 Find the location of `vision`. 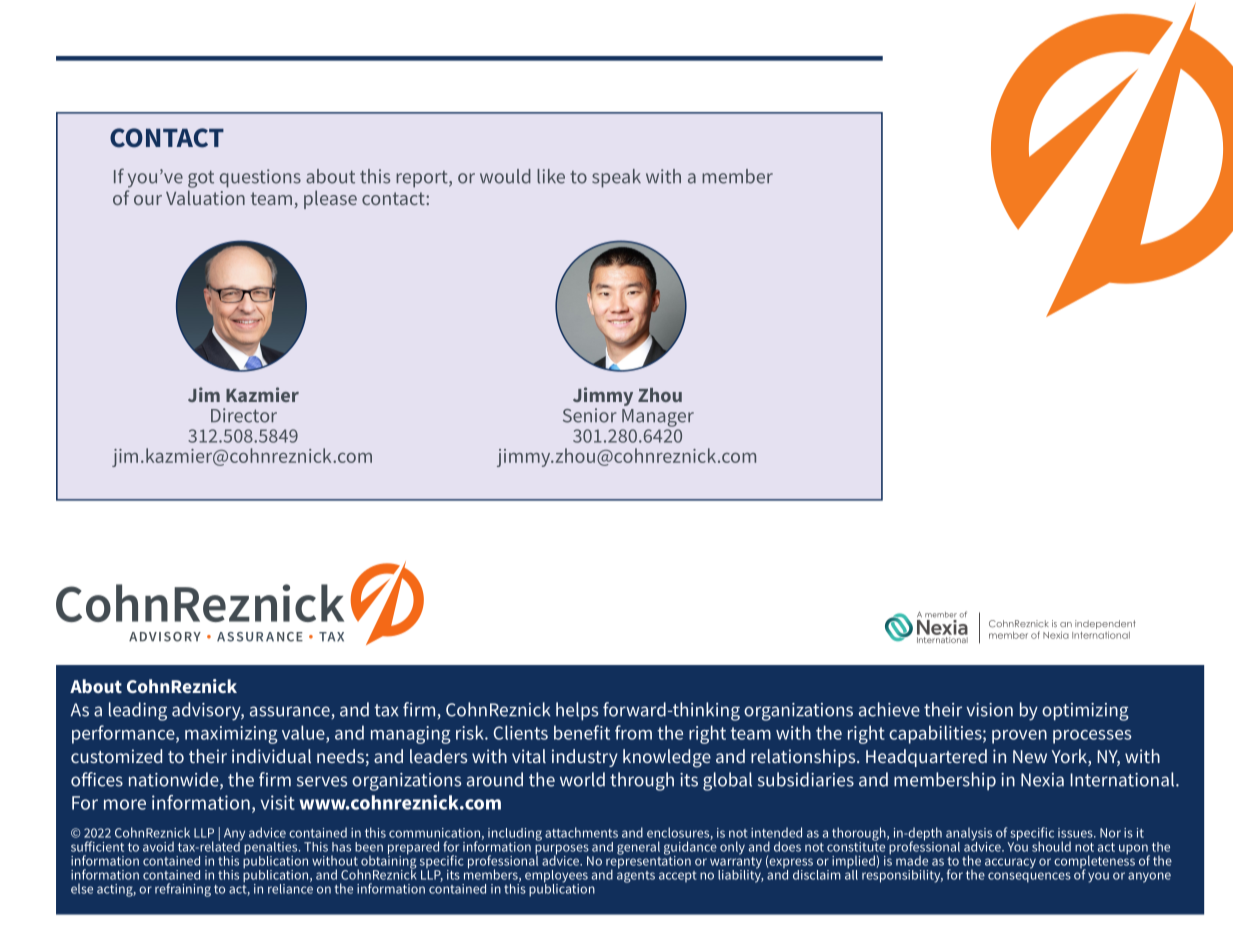

vision is located at coordinates (989, 710).
